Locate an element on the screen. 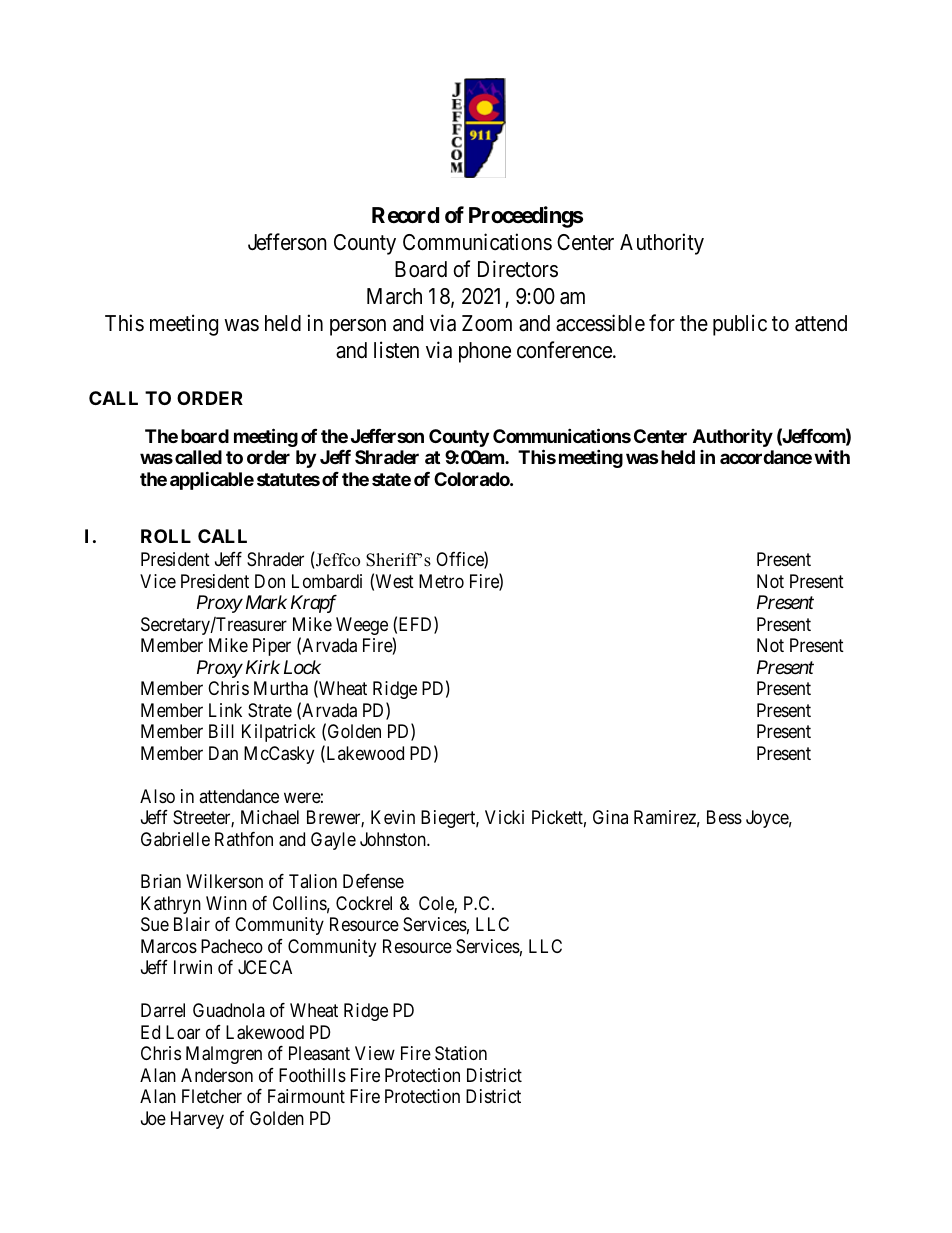 Image resolution: width=952 pixels, height=1233 pixels. Metro is located at coordinates (441, 581).
